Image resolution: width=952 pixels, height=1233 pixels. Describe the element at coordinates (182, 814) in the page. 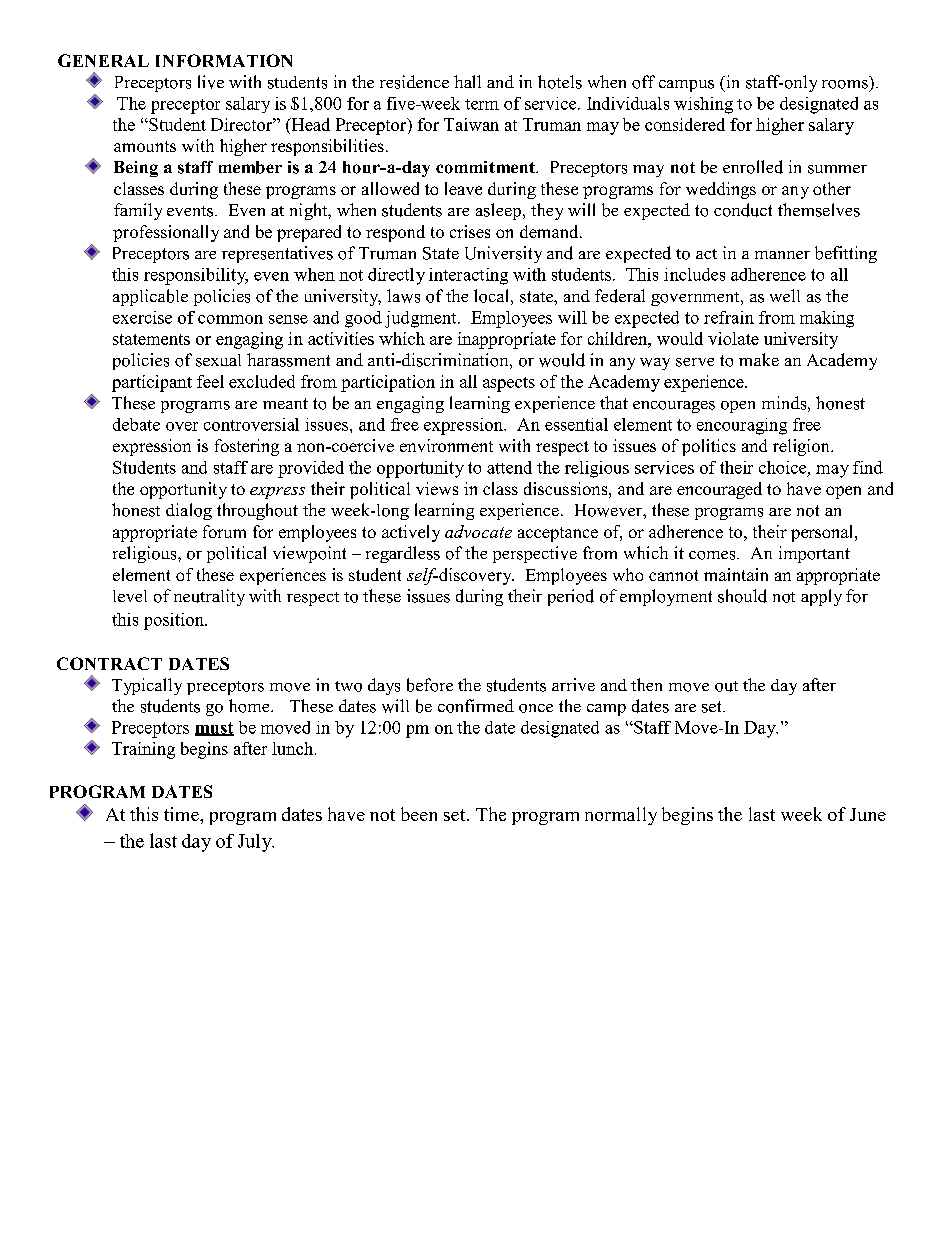

I see `time` at that location.
